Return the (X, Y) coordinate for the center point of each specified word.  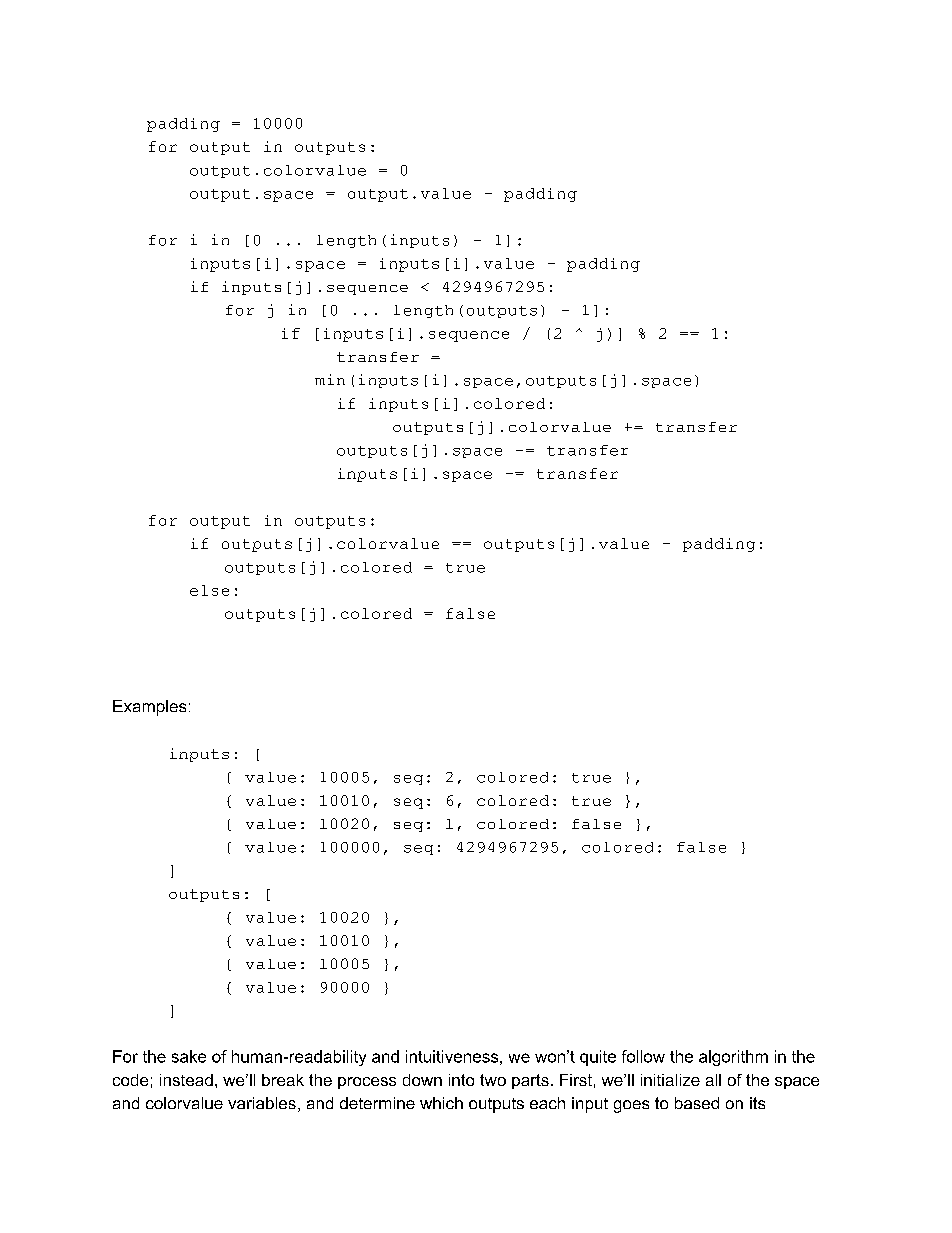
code (130, 1080)
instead (186, 1080)
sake (189, 1056)
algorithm (733, 1058)
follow (643, 1056)
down (422, 1080)
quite (598, 1058)
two (493, 1080)
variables (262, 1103)
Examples (149, 708)
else (209, 590)
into (461, 1080)
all (713, 1080)
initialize (670, 1080)
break (283, 1080)
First (576, 1080)
